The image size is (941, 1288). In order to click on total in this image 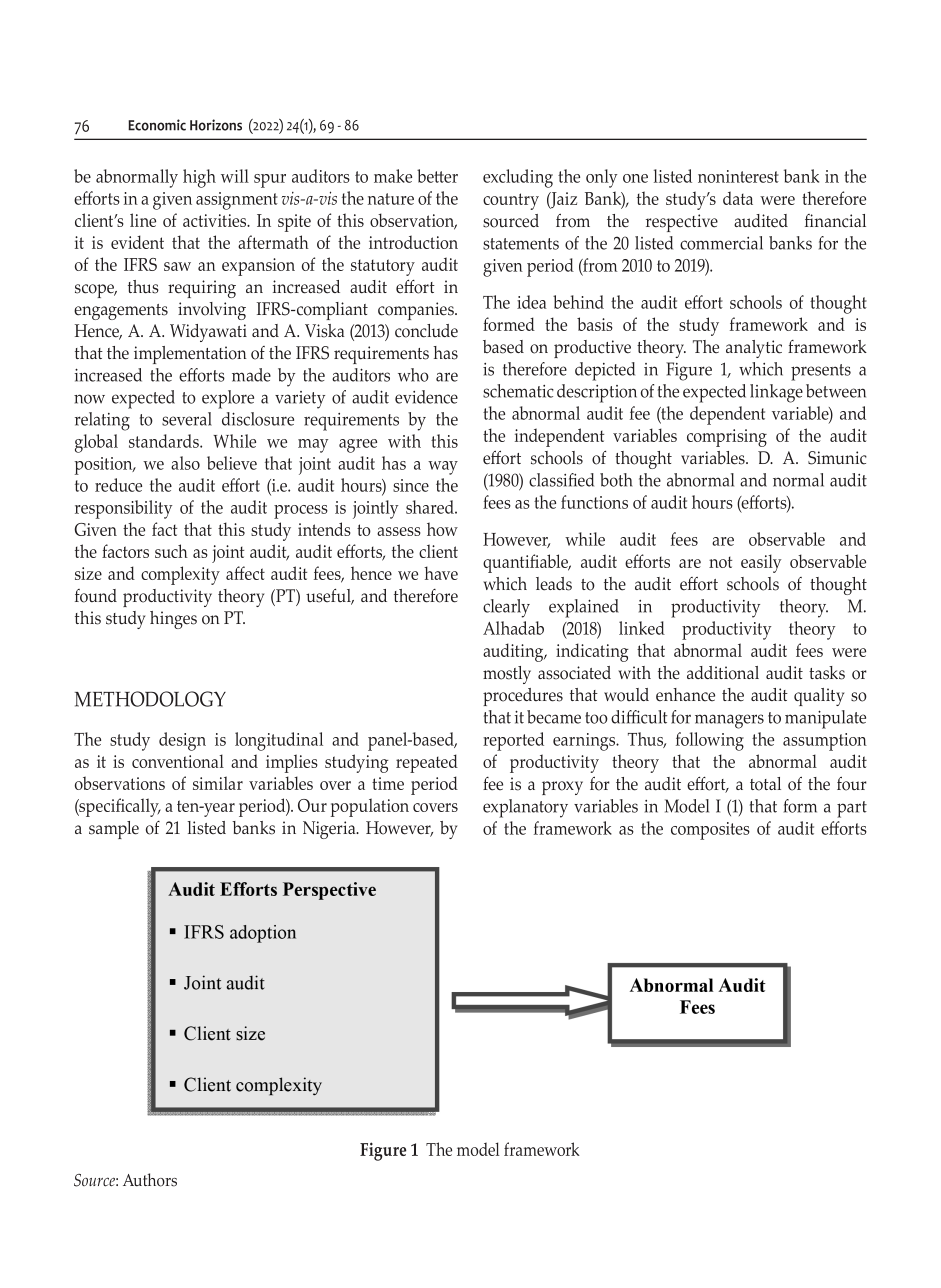, I will do `click(765, 784)`.
